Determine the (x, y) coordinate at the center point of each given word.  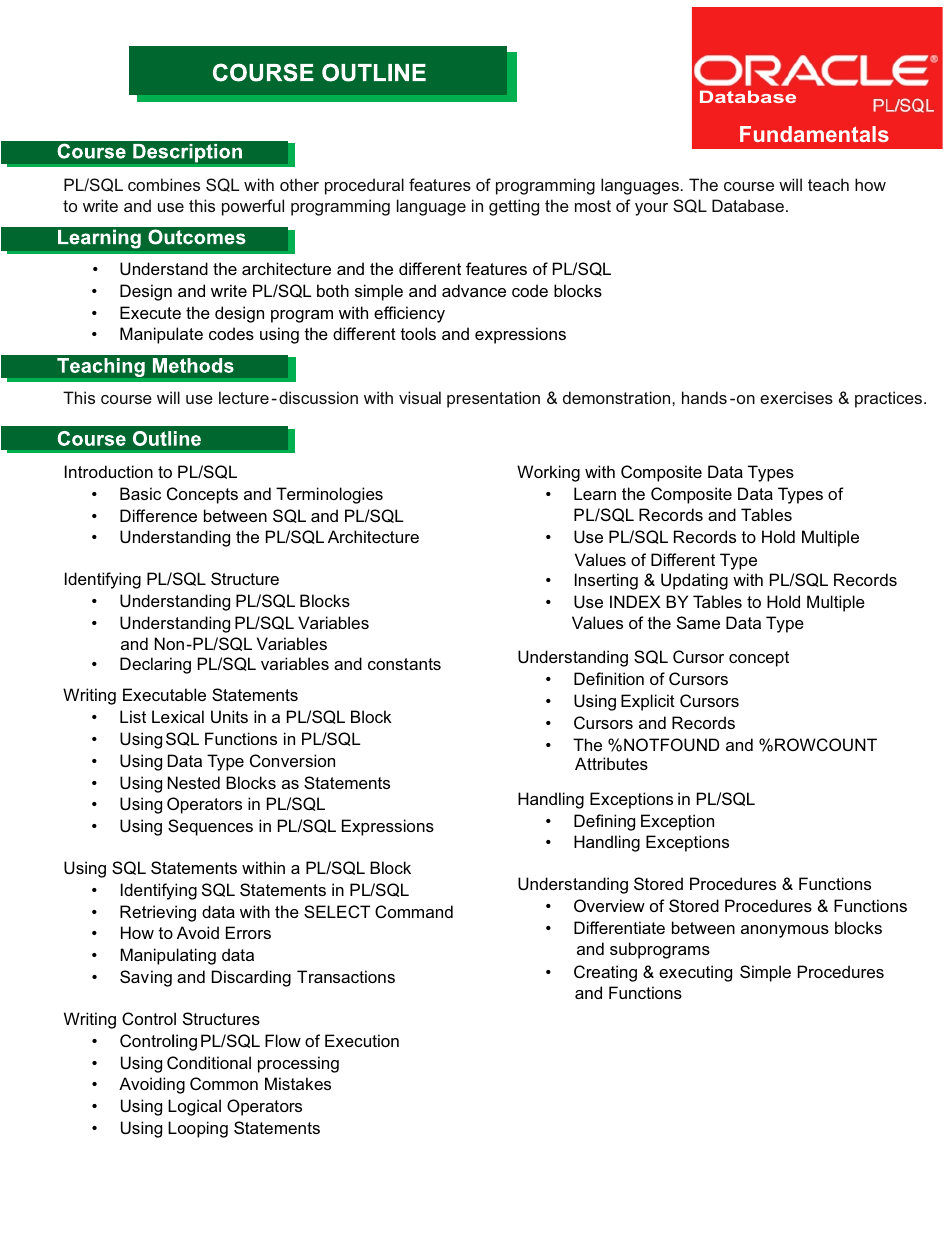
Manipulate (161, 335)
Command (414, 911)
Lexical (178, 716)
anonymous (785, 931)
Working (548, 473)
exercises (796, 397)
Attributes (611, 763)
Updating (694, 581)
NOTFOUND (671, 744)
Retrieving (158, 913)
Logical (194, 1107)
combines (164, 184)
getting (514, 207)
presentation (493, 399)
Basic (140, 493)
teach (828, 184)
